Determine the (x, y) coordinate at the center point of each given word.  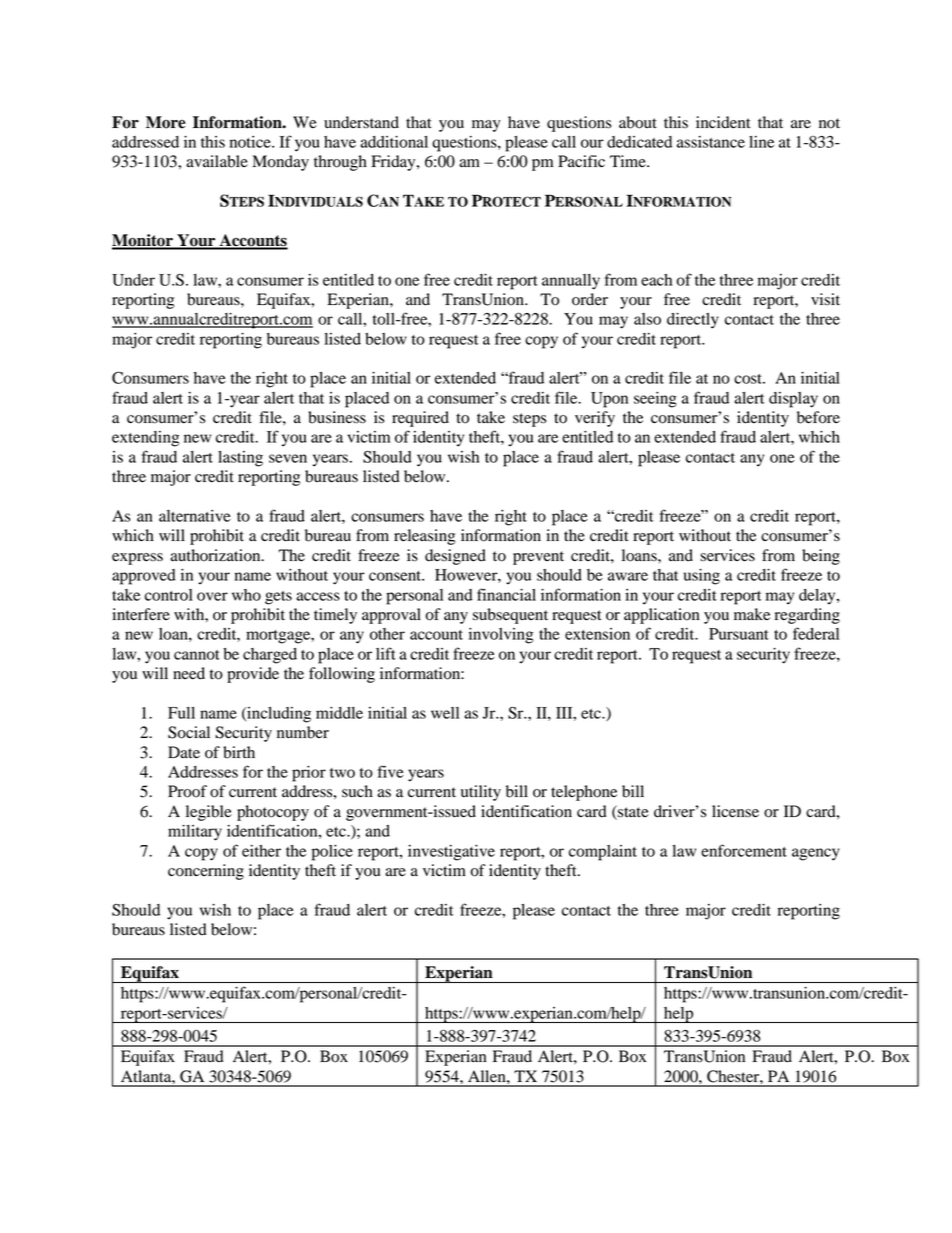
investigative (451, 853)
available (217, 161)
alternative (195, 516)
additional (394, 142)
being (821, 557)
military (195, 833)
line (761, 142)
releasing (424, 537)
